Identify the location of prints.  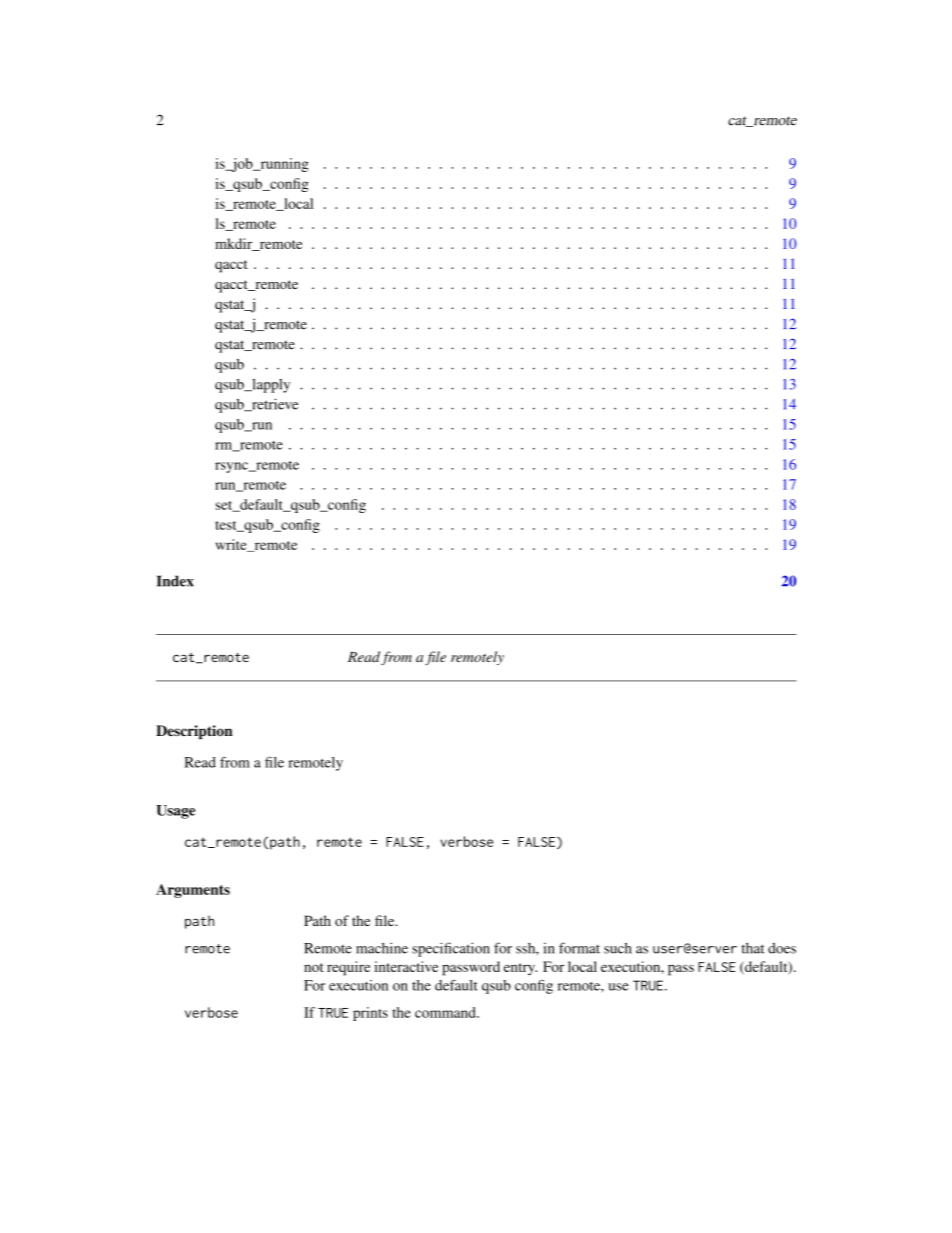
(370, 1014).
